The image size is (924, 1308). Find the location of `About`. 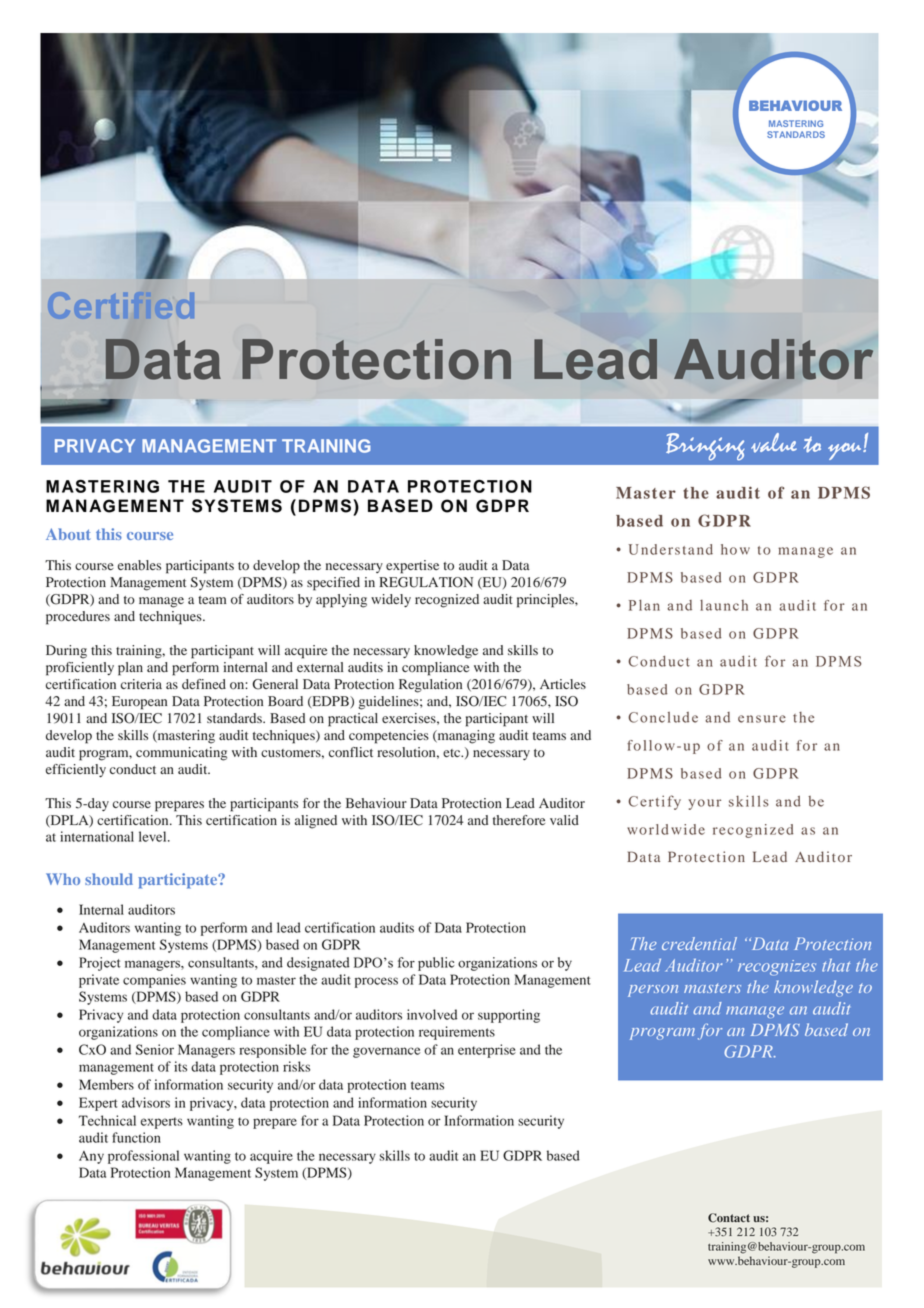

About is located at coordinates (68, 534).
